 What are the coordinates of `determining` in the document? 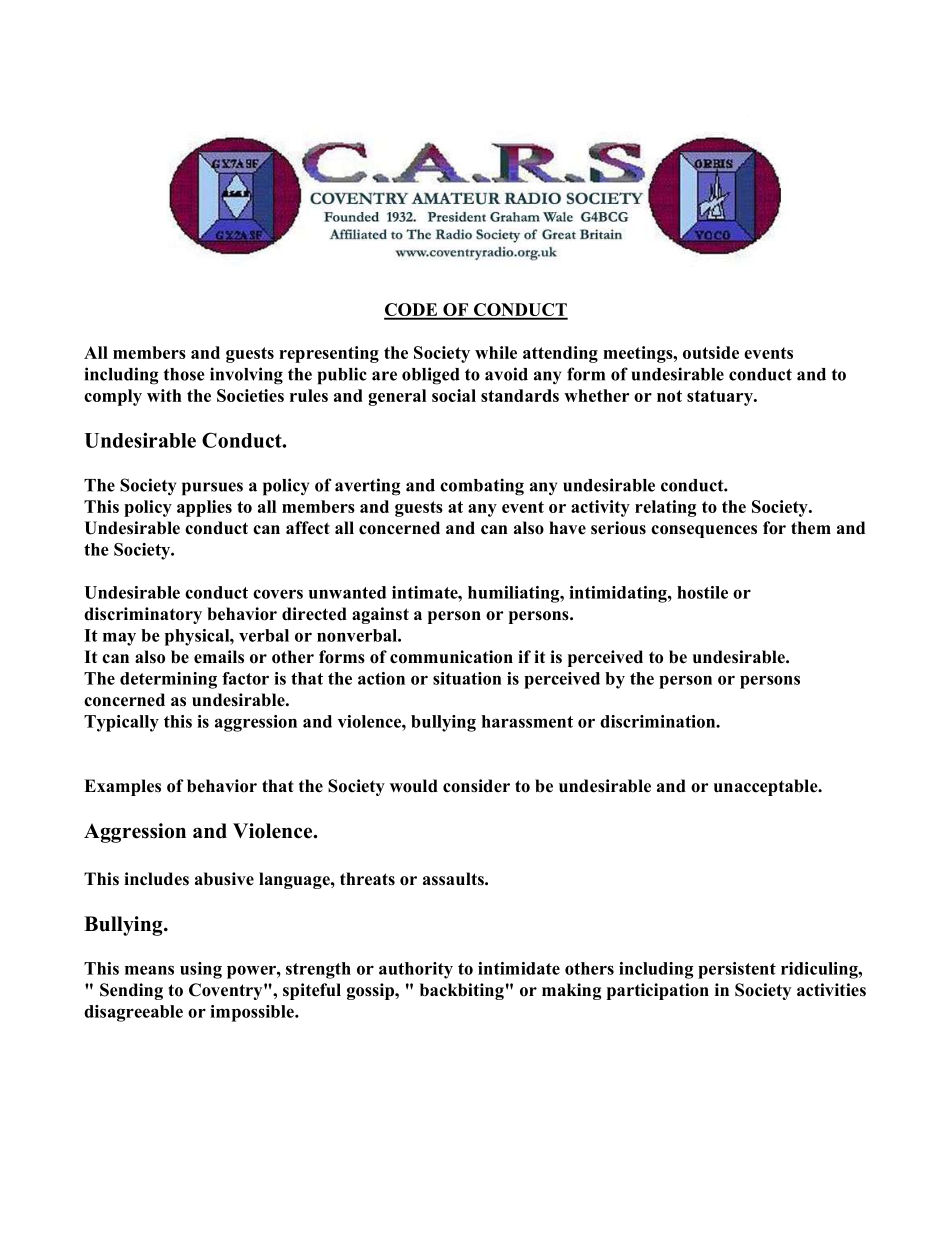 It's located at (168, 680).
